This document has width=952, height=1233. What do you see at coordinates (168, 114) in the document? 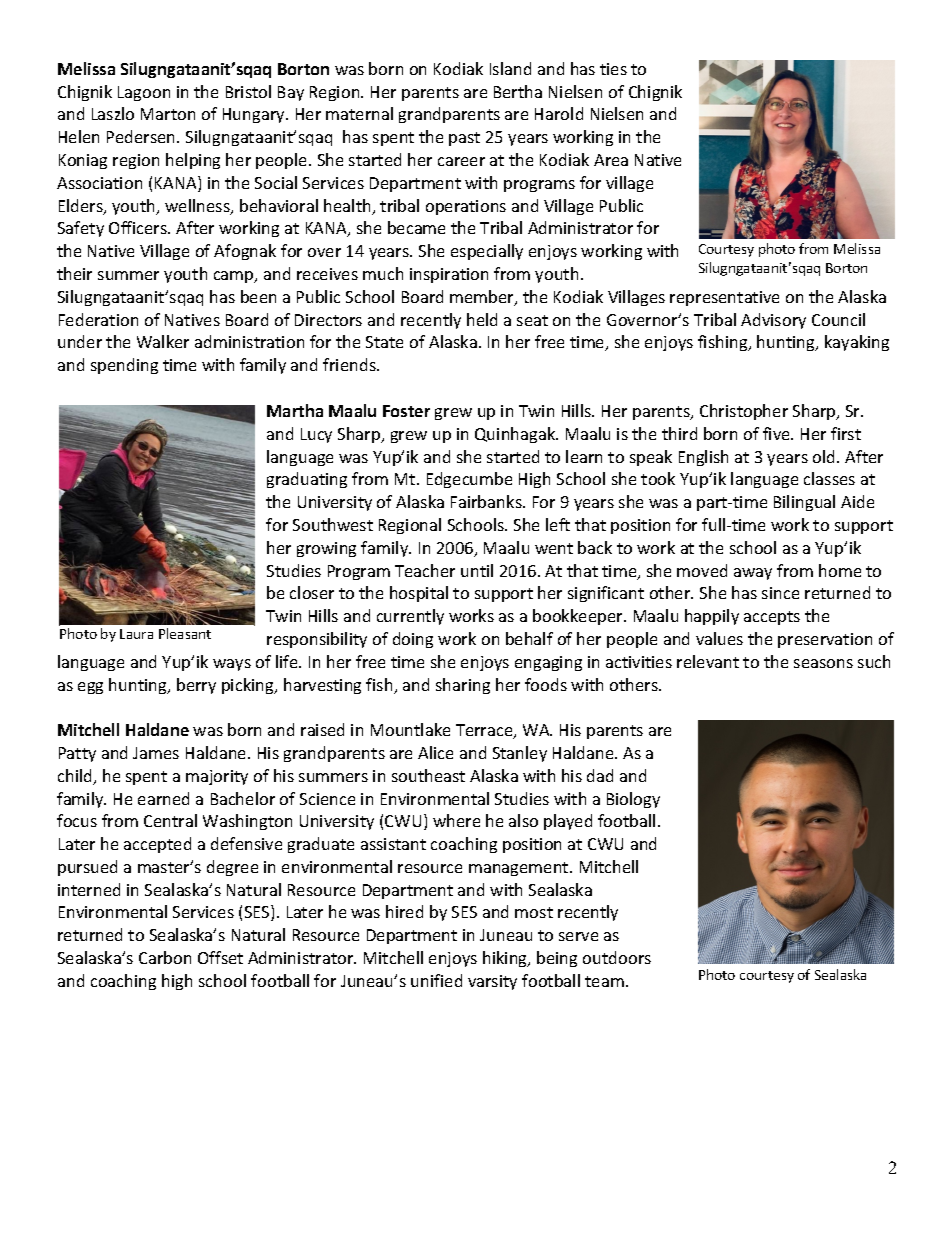
I see `Marton` at bounding box center [168, 114].
